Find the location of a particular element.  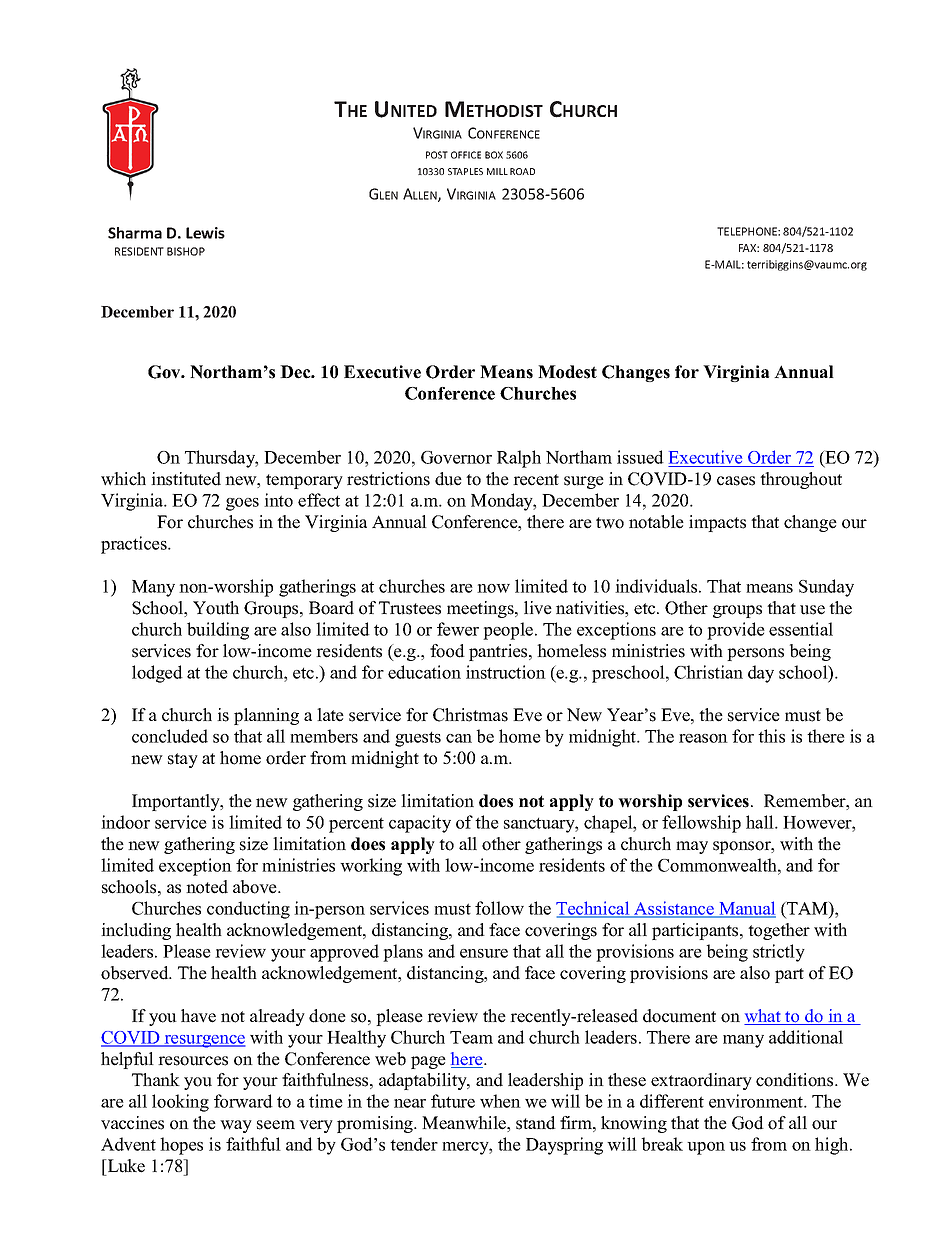

Lewis is located at coordinates (205, 233).
